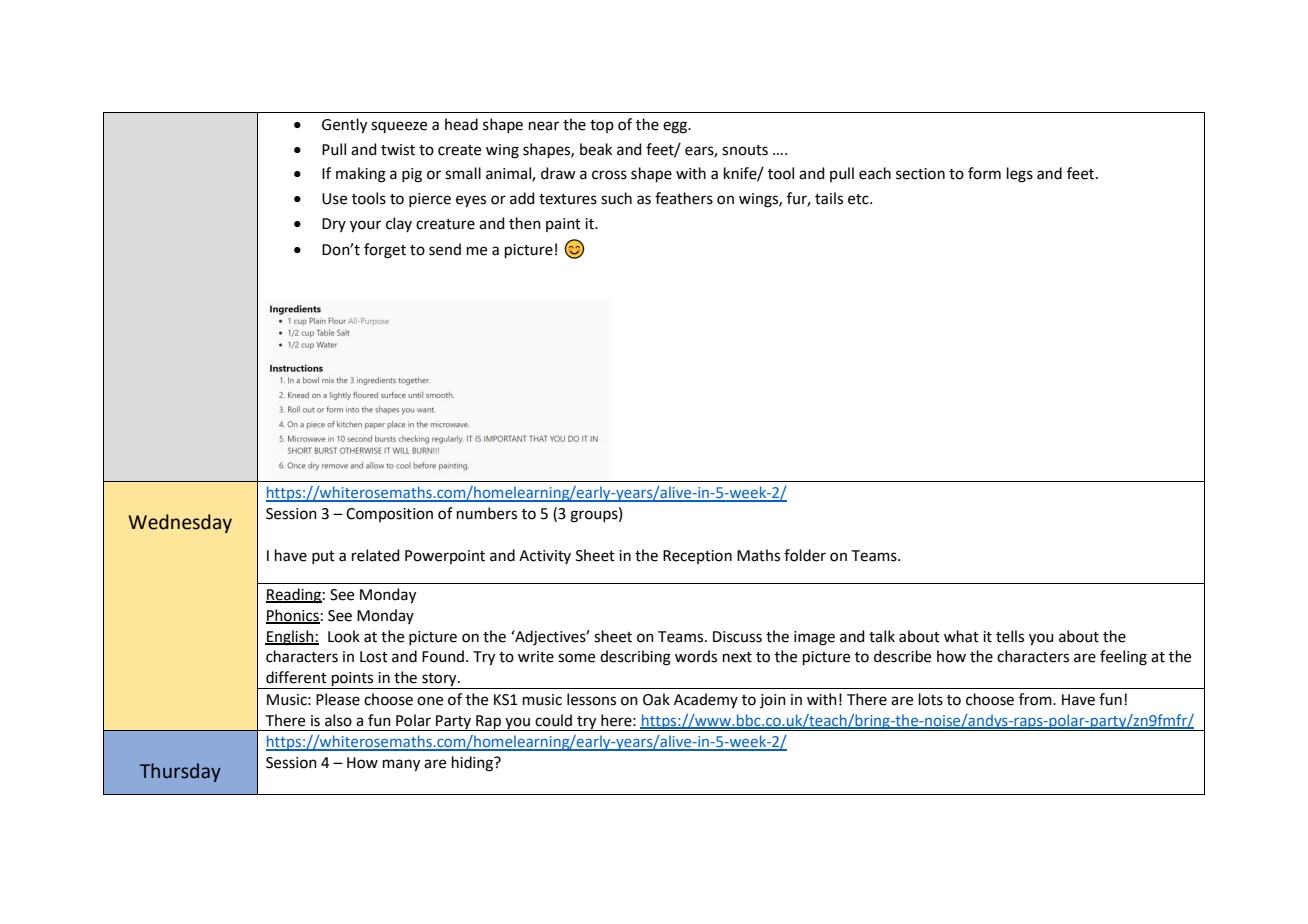 Image resolution: width=1308 pixels, height=924 pixels. Describe the element at coordinates (553, 720) in the image. I see `could` at that location.
